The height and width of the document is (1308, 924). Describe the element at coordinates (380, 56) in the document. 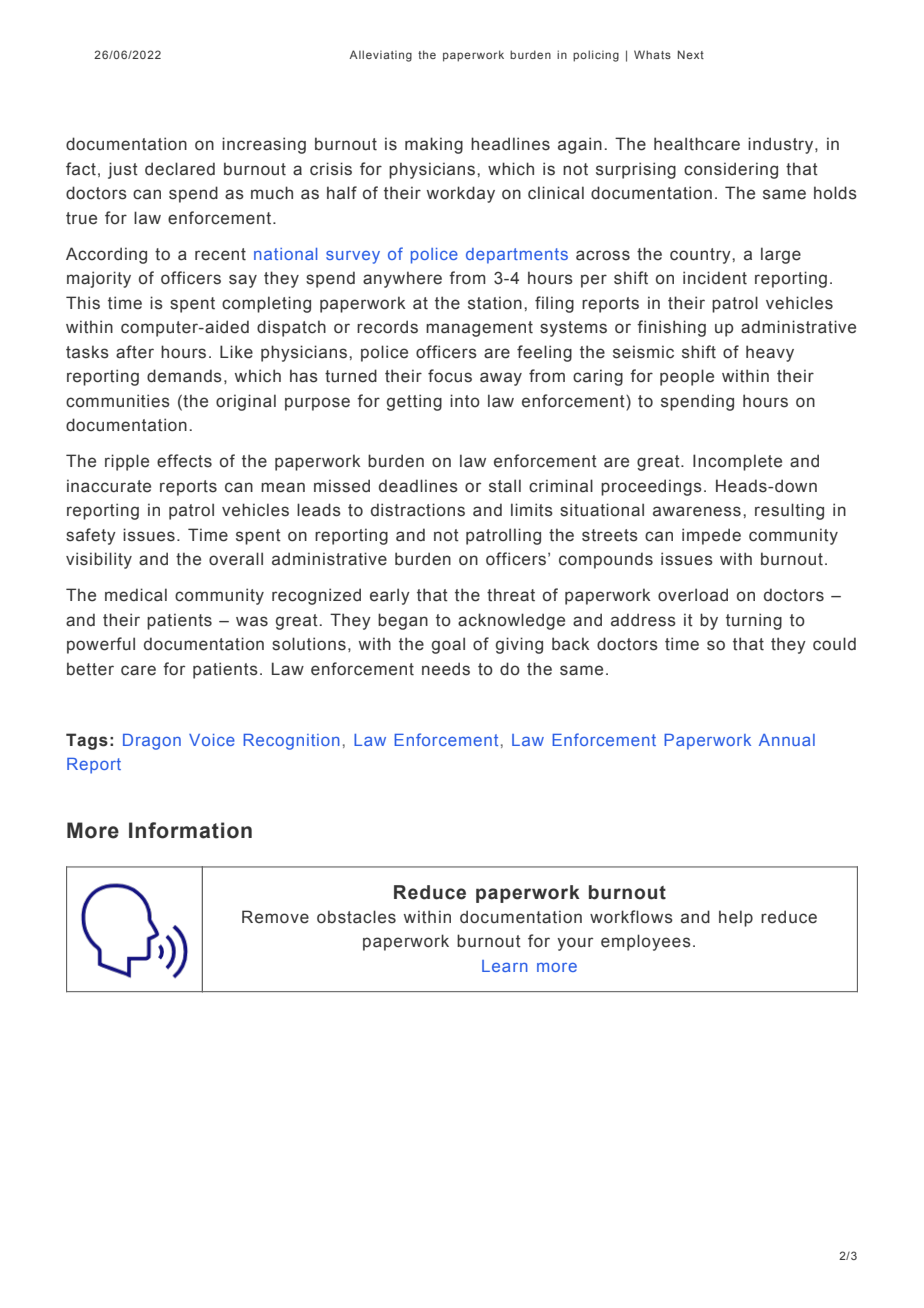

I see `Alleviating` at that location.
